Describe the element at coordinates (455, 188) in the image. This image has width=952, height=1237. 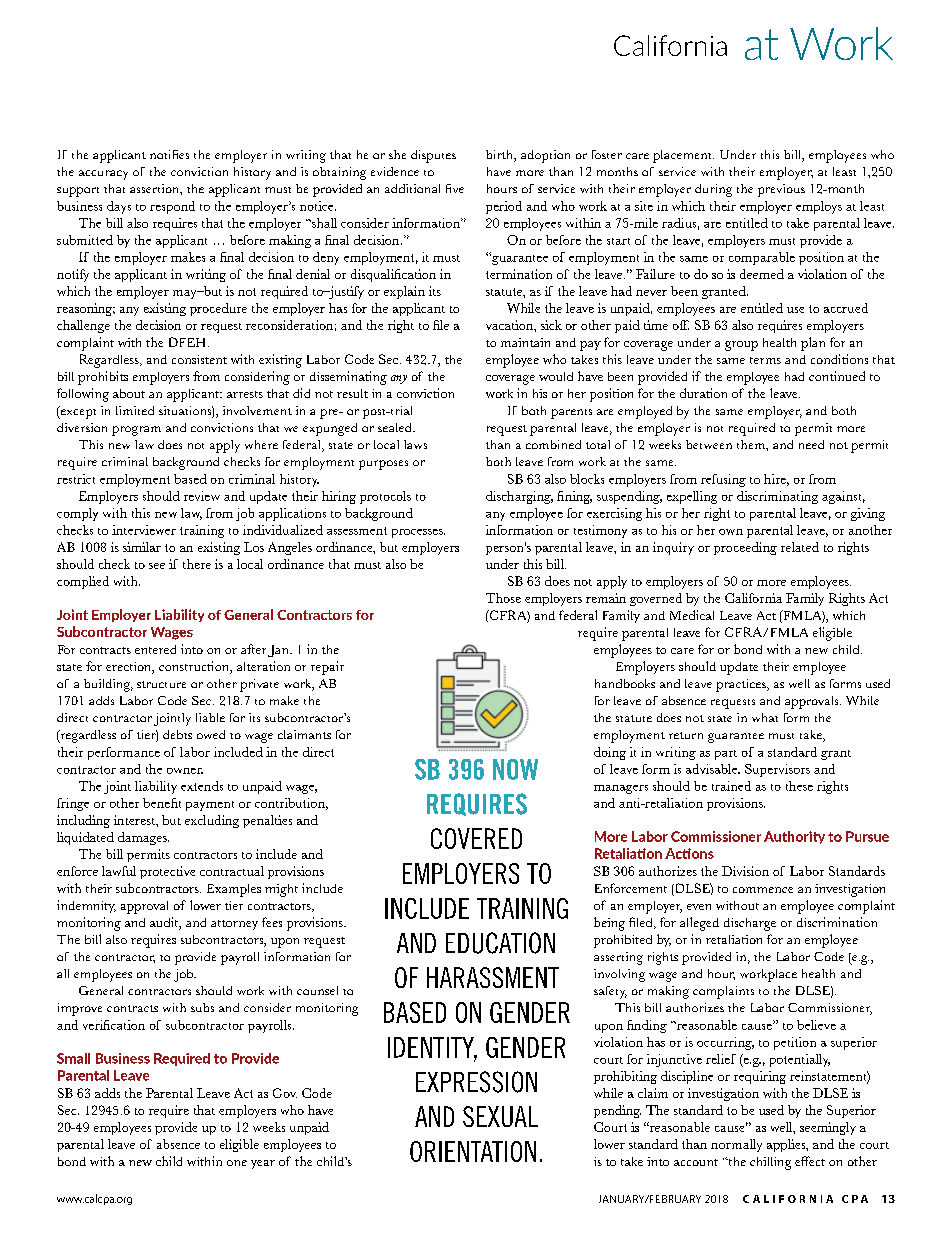
I see `five` at that location.
